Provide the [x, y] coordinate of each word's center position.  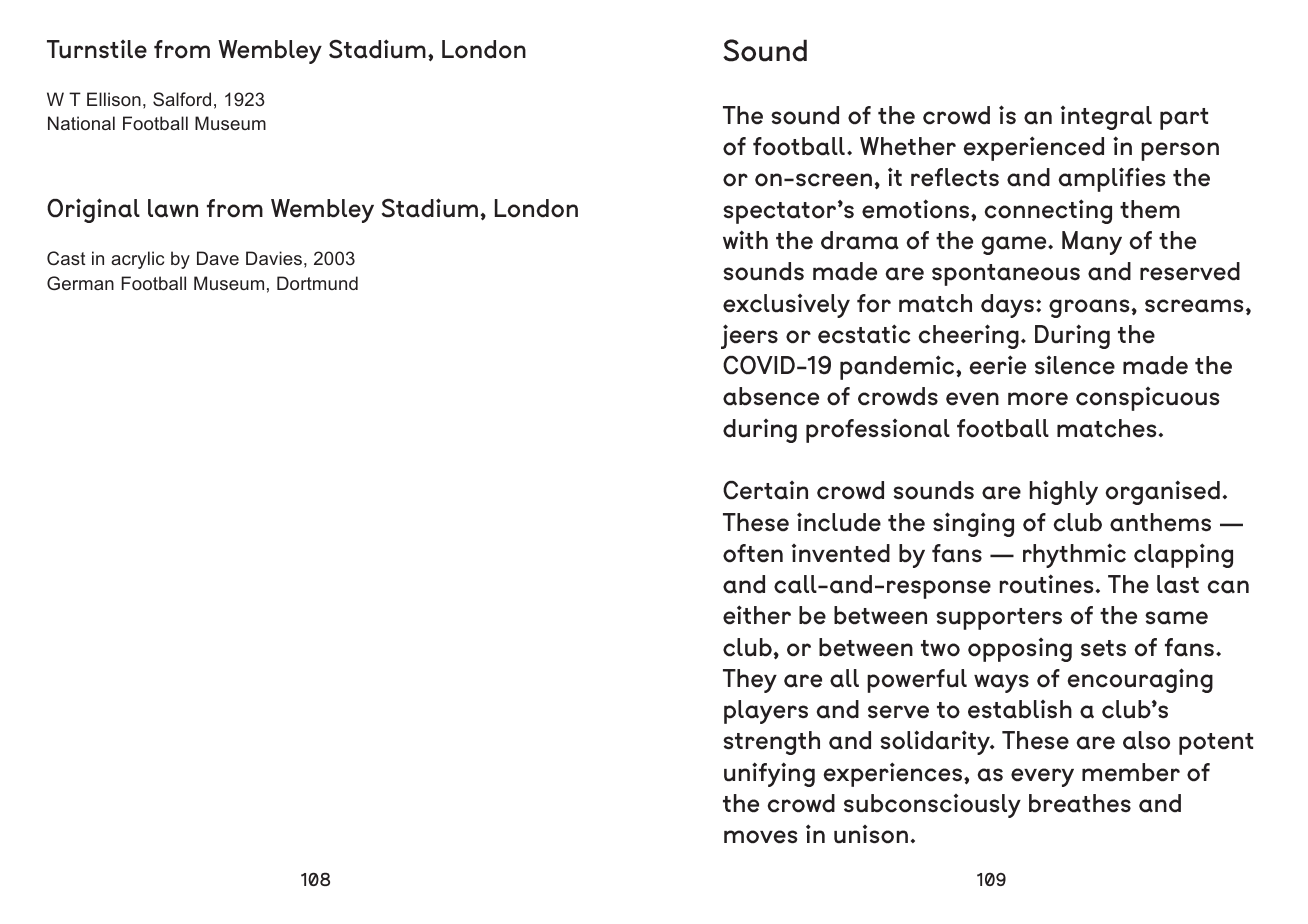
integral [1106, 118]
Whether [908, 146]
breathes [1080, 803]
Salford [182, 99]
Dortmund [317, 283]
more [1038, 398]
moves [761, 836]
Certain [765, 490]
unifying [769, 774]
